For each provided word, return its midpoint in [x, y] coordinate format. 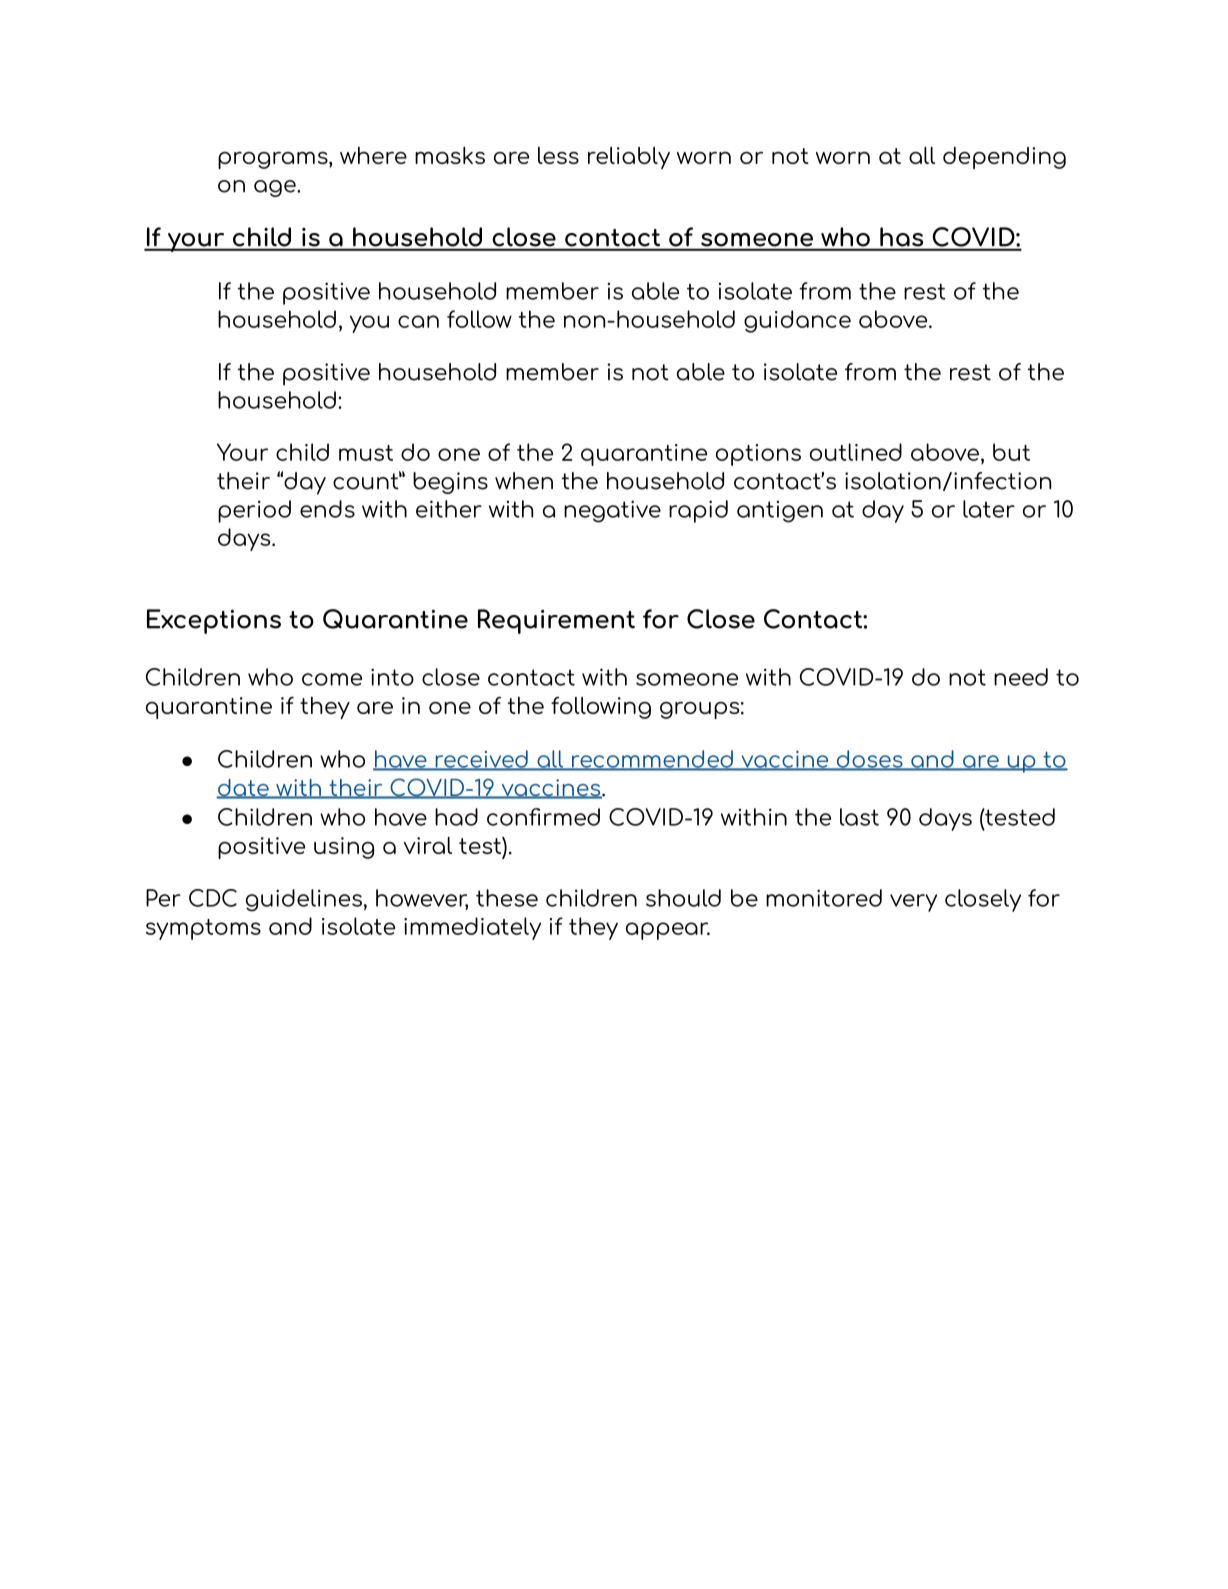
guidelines [304, 900]
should [683, 898]
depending [1004, 158]
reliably [629, 158]
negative [612, 511]
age [276, 188]
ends [327, 509]
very [913, 903]
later [989, 509]
